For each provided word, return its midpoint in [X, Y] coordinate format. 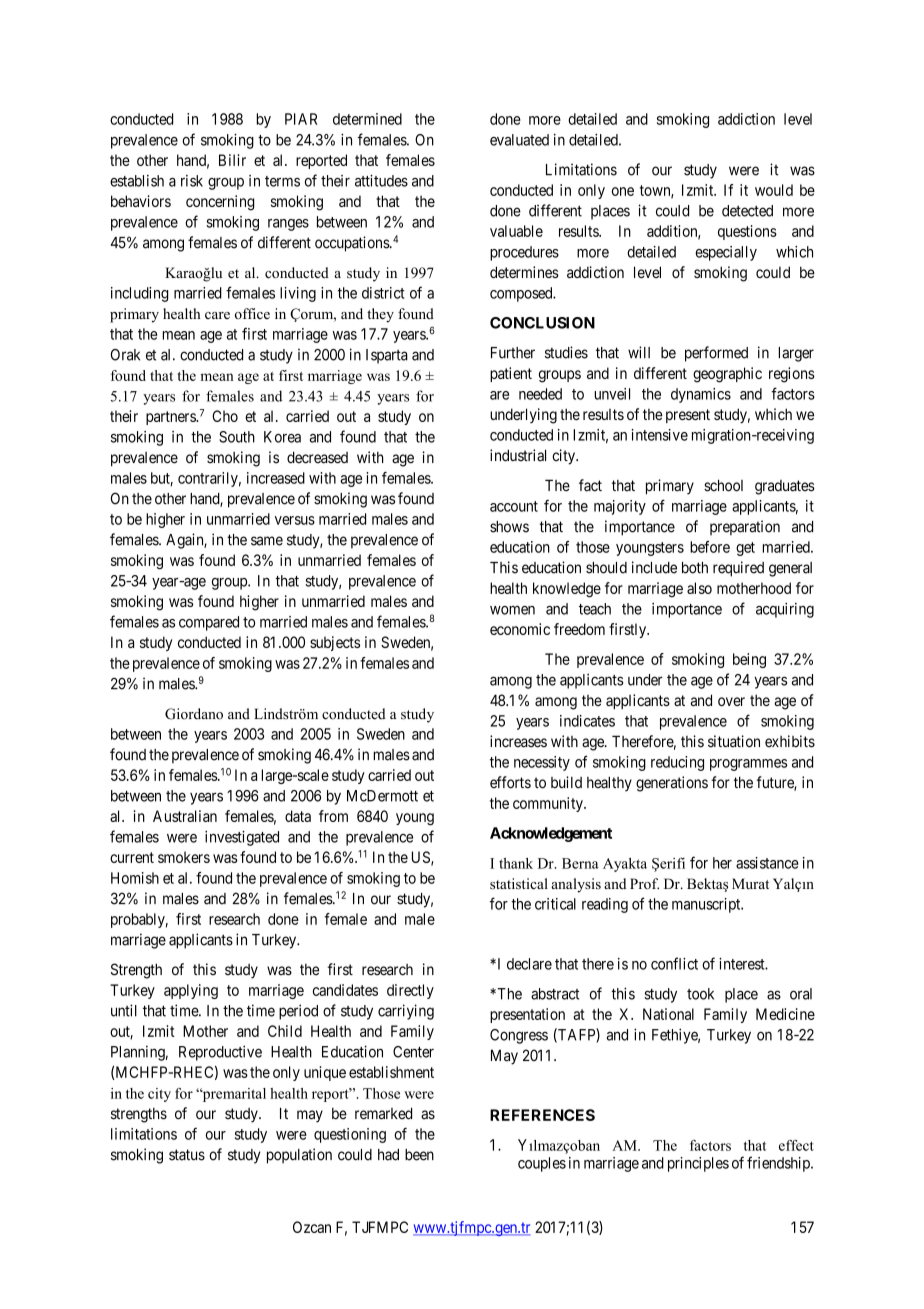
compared [209, 623]
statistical [519, 883]
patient [511, 374]
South [237, 437]
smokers [184, 857]
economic [520, 629]
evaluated [519, 140]
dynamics [701, 395]
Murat [750, 883]
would [774, 190]
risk [192, 181]
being [749, 660]
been [419, 1155]
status [187, 1155]
